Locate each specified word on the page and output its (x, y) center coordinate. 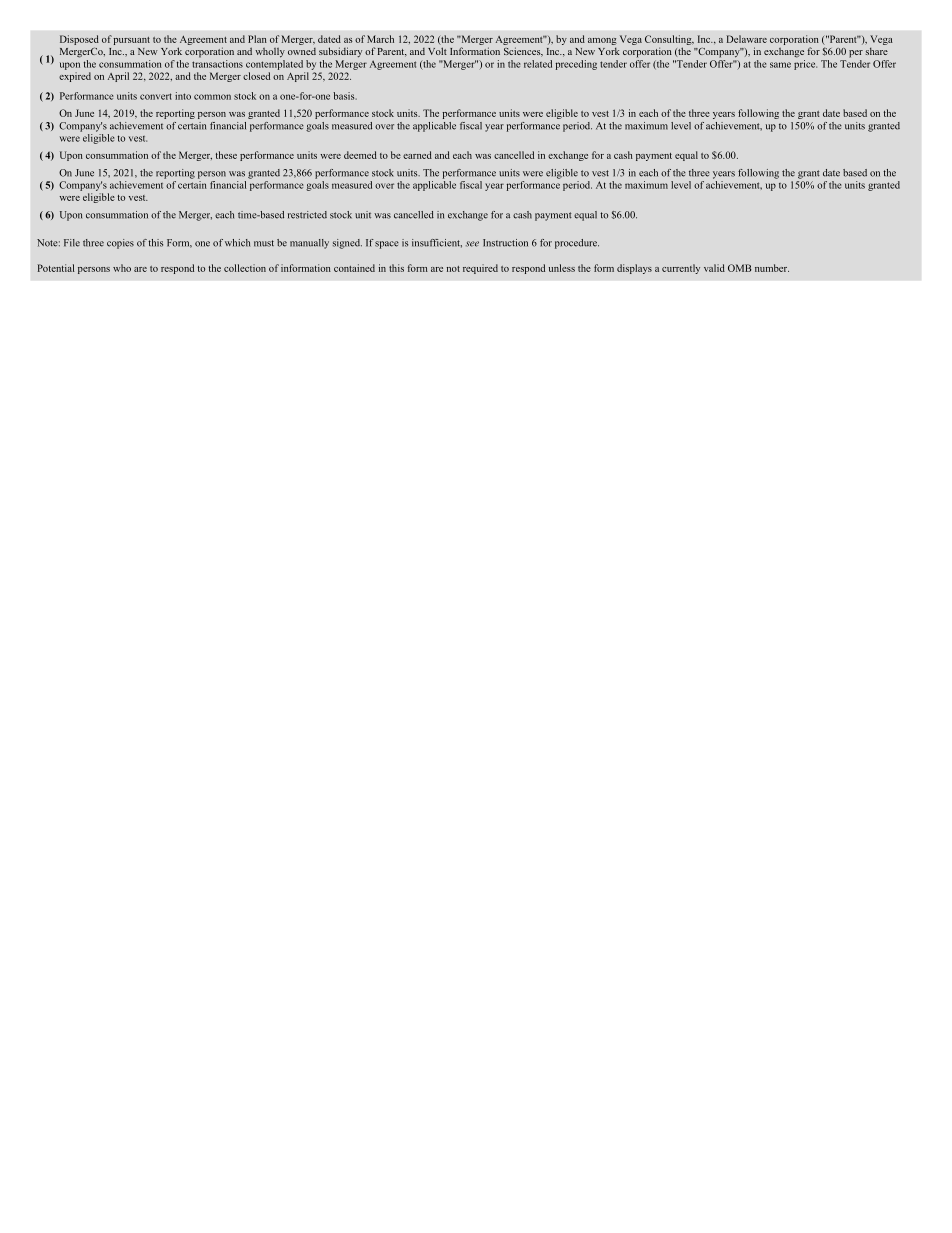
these (226, 155)
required (480, 269)
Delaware (747, 39)
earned (417, 155)
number (772, 268)
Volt (437, 51)
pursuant (131, 41)
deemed (360, 155)
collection (245, 268)
